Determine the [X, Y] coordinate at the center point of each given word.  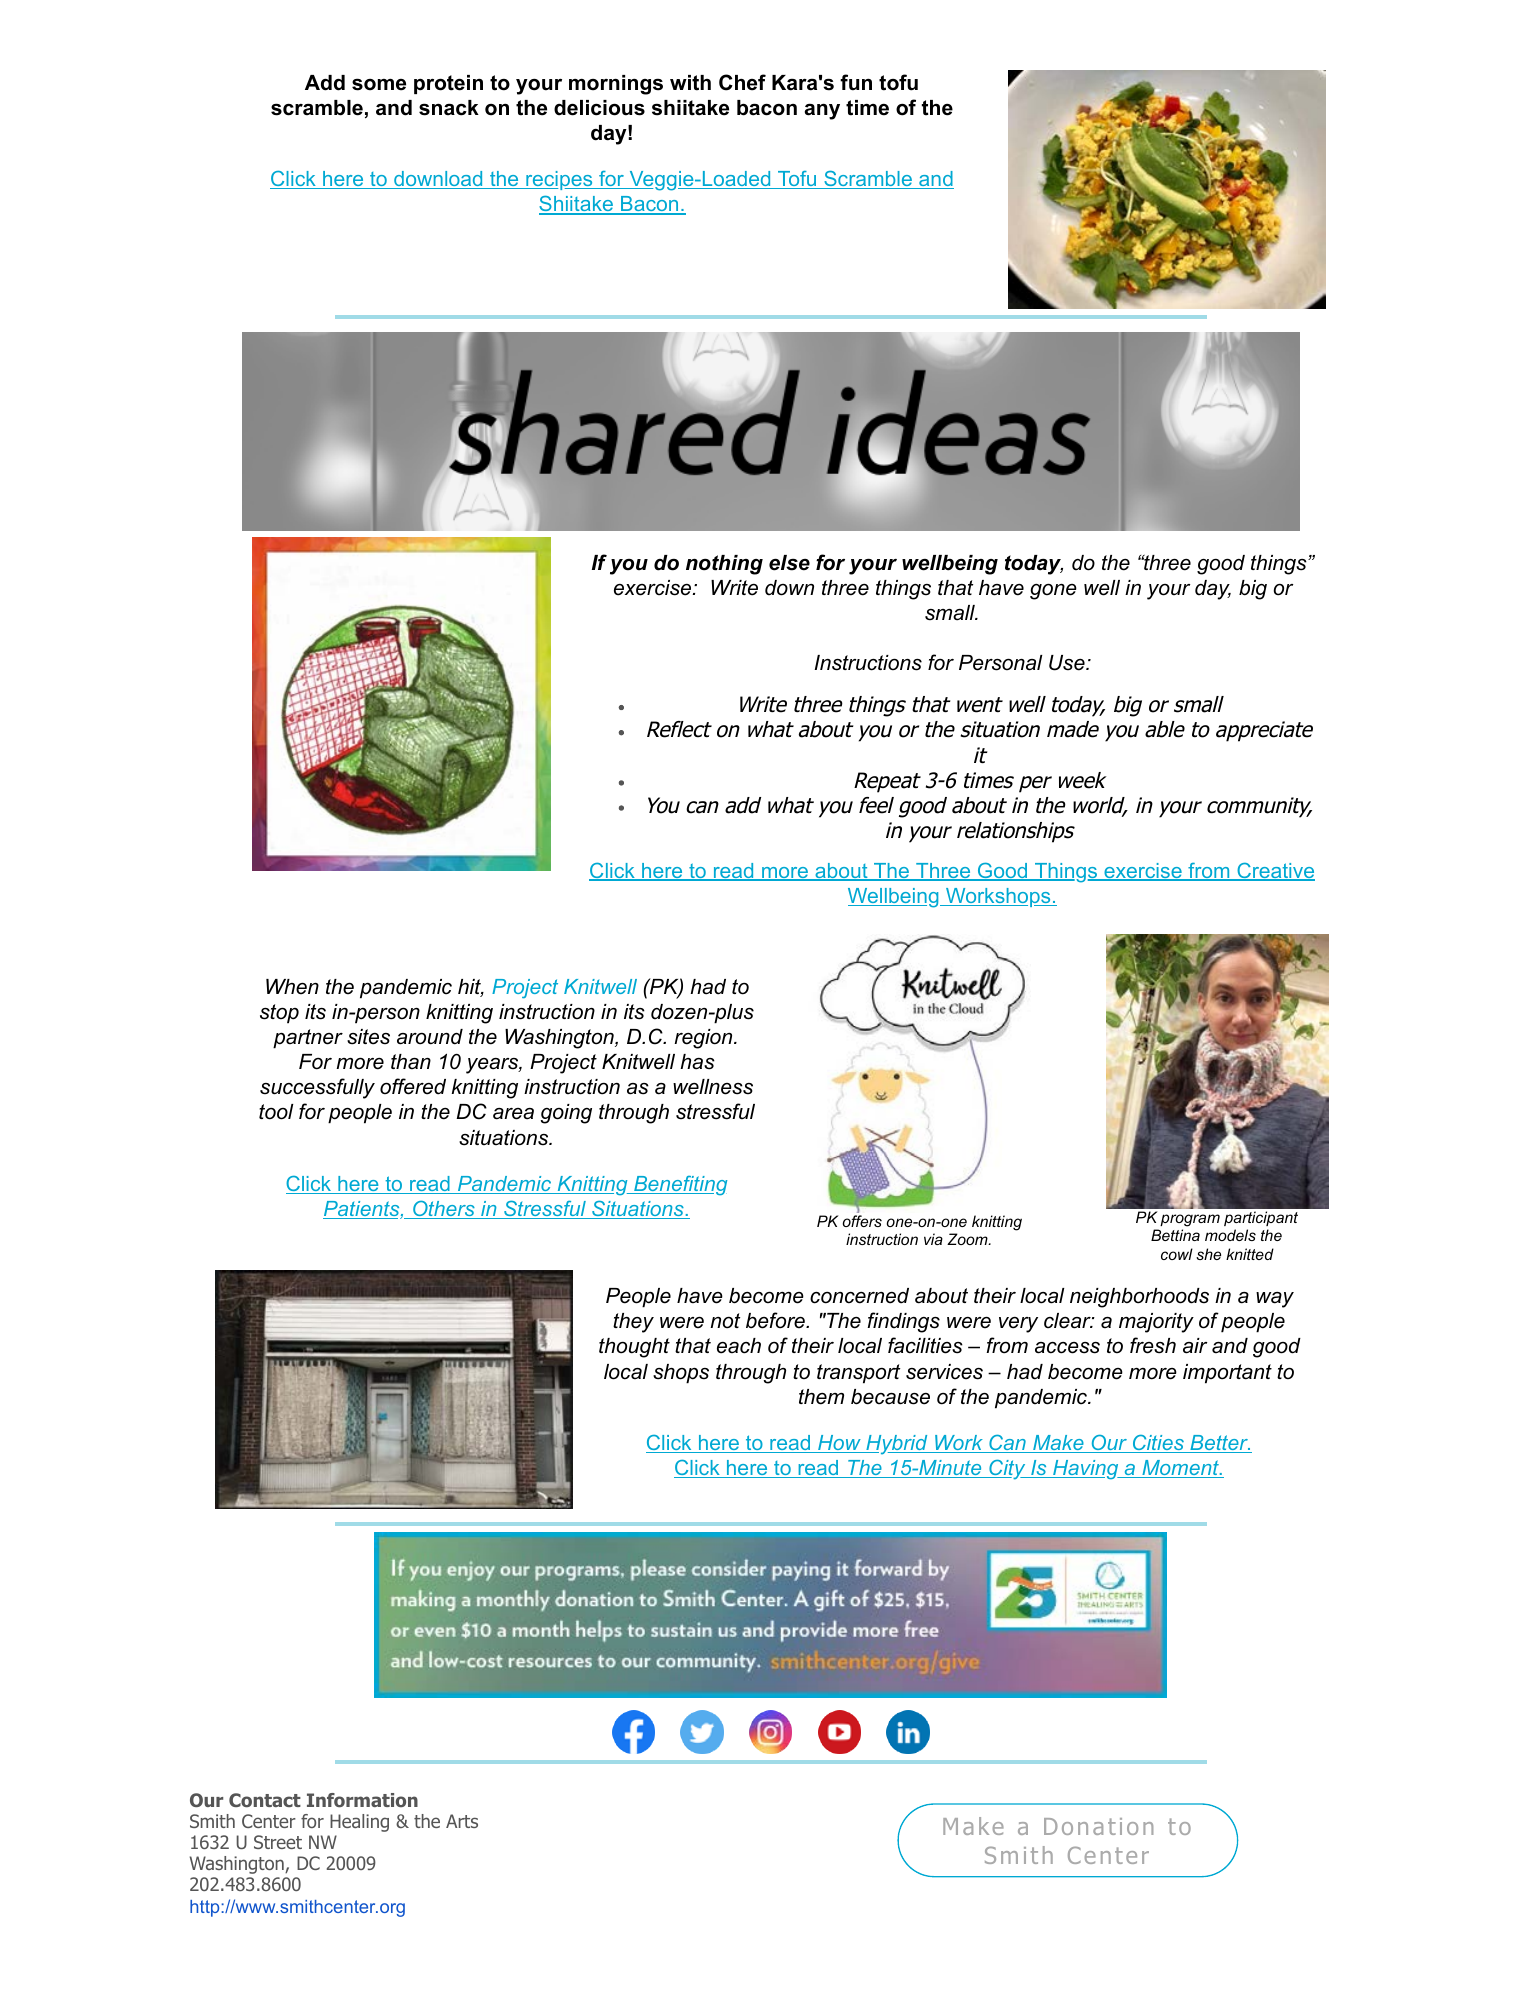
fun [856, 82]
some [379, 84]
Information [362, 1800]
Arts [462, 1821]
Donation [1098, 1826]
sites [368, 1037]
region [704, 1039]
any [822, 111]
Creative [1275, 872]
